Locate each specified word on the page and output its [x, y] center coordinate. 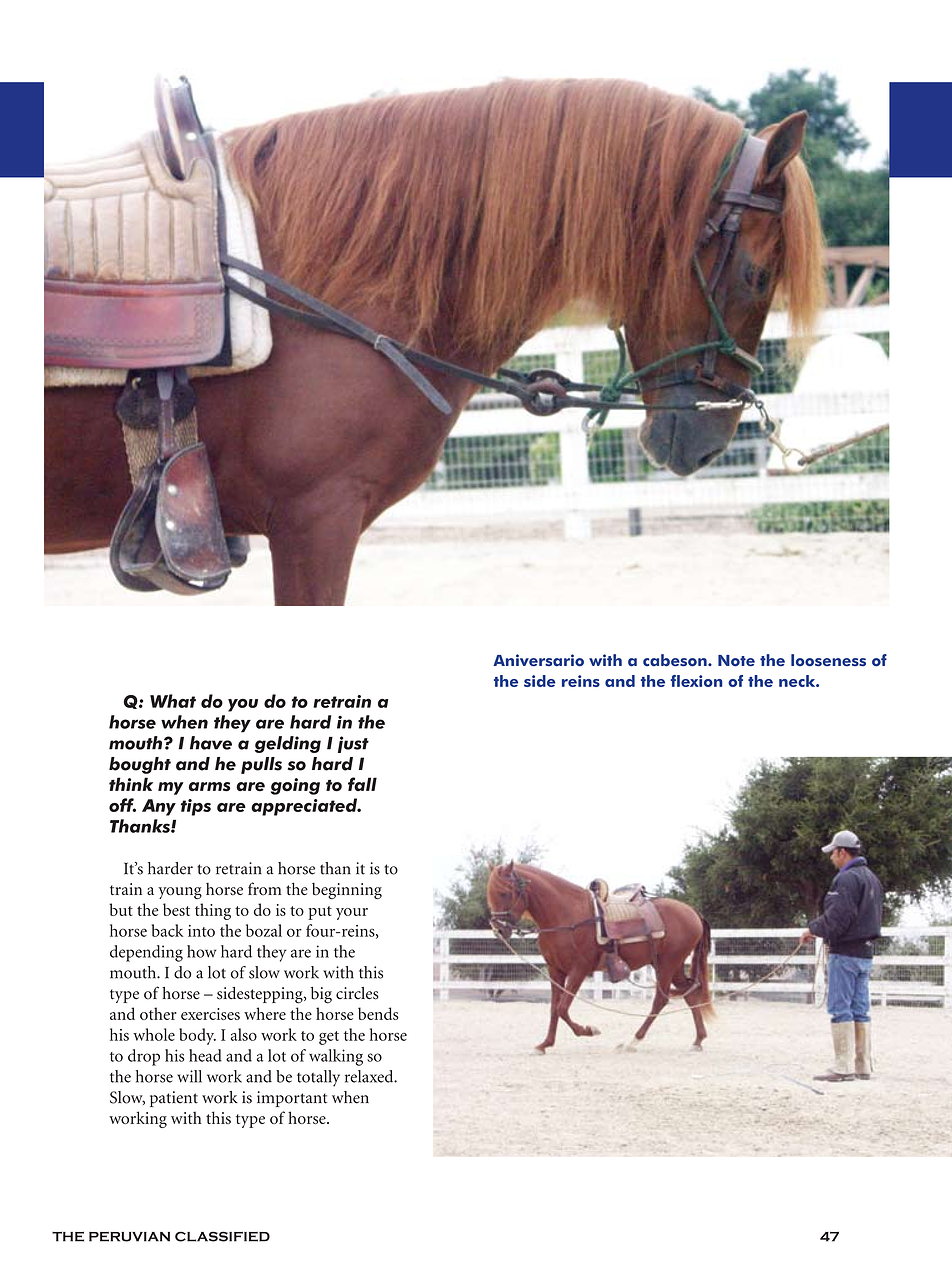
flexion [697, 681]
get [329, 1038]
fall [362, 784]
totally [318, 1078]
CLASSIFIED [222, 1236]
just [353, 744]
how [201, 951]
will [189, 1076]
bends [378, 1013]
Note [736, 661]
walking [336, 1057]
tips [196, 807]
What [173, 701]
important [292, 1099]
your [352, 914]
